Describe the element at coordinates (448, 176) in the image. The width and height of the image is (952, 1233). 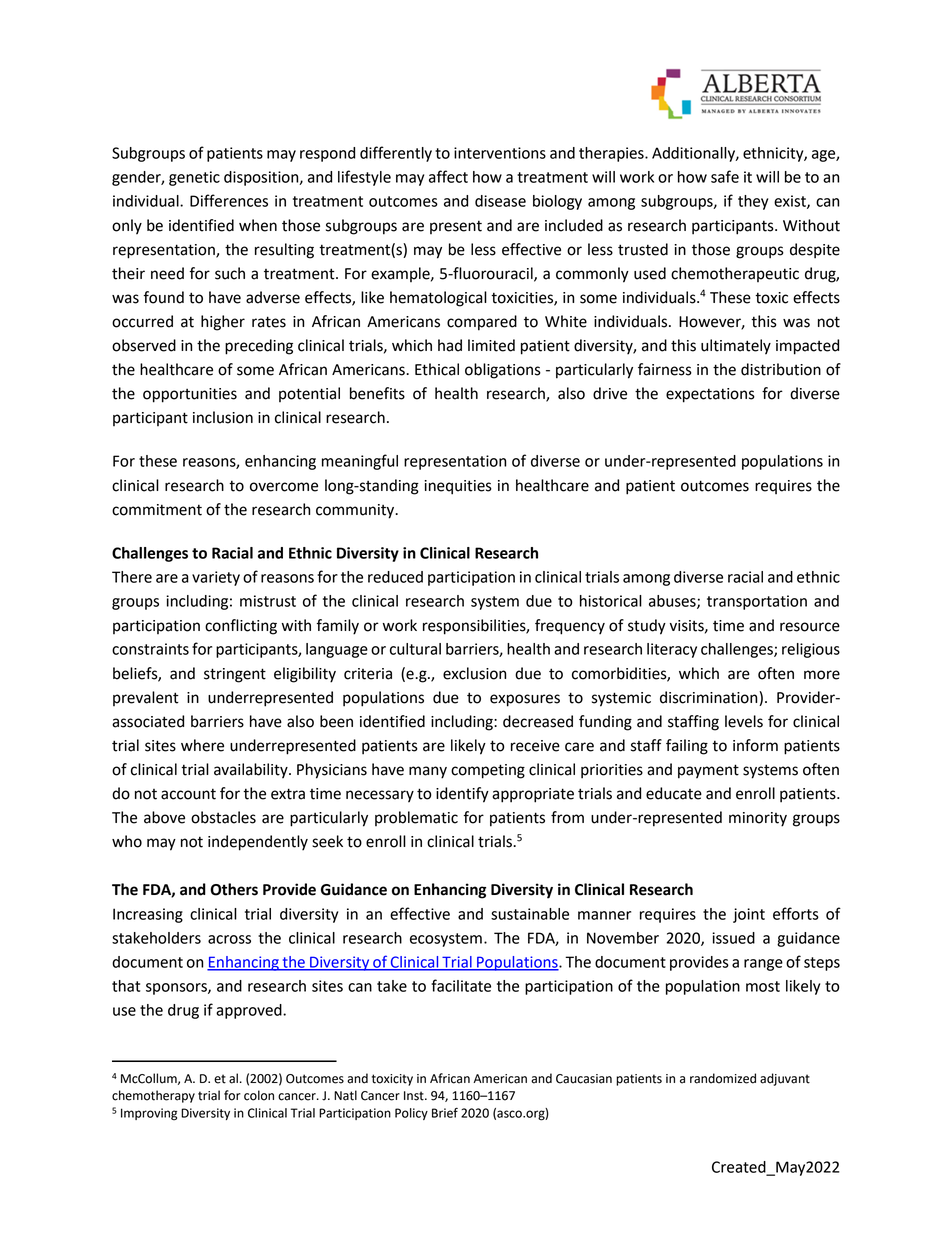
I see `affect` at that location.
